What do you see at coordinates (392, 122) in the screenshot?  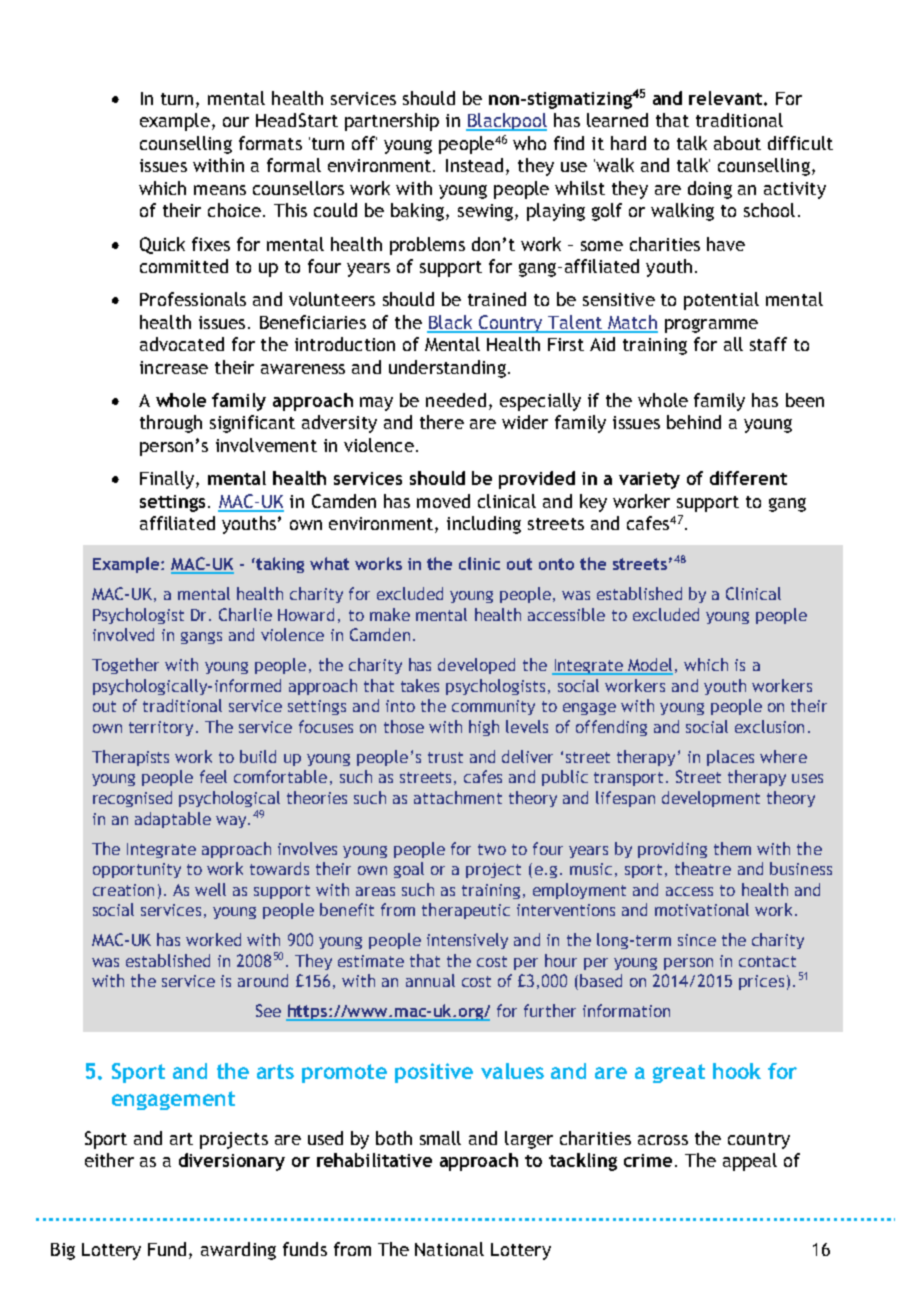 I see `partnership` at bounding box center [392, 122].
